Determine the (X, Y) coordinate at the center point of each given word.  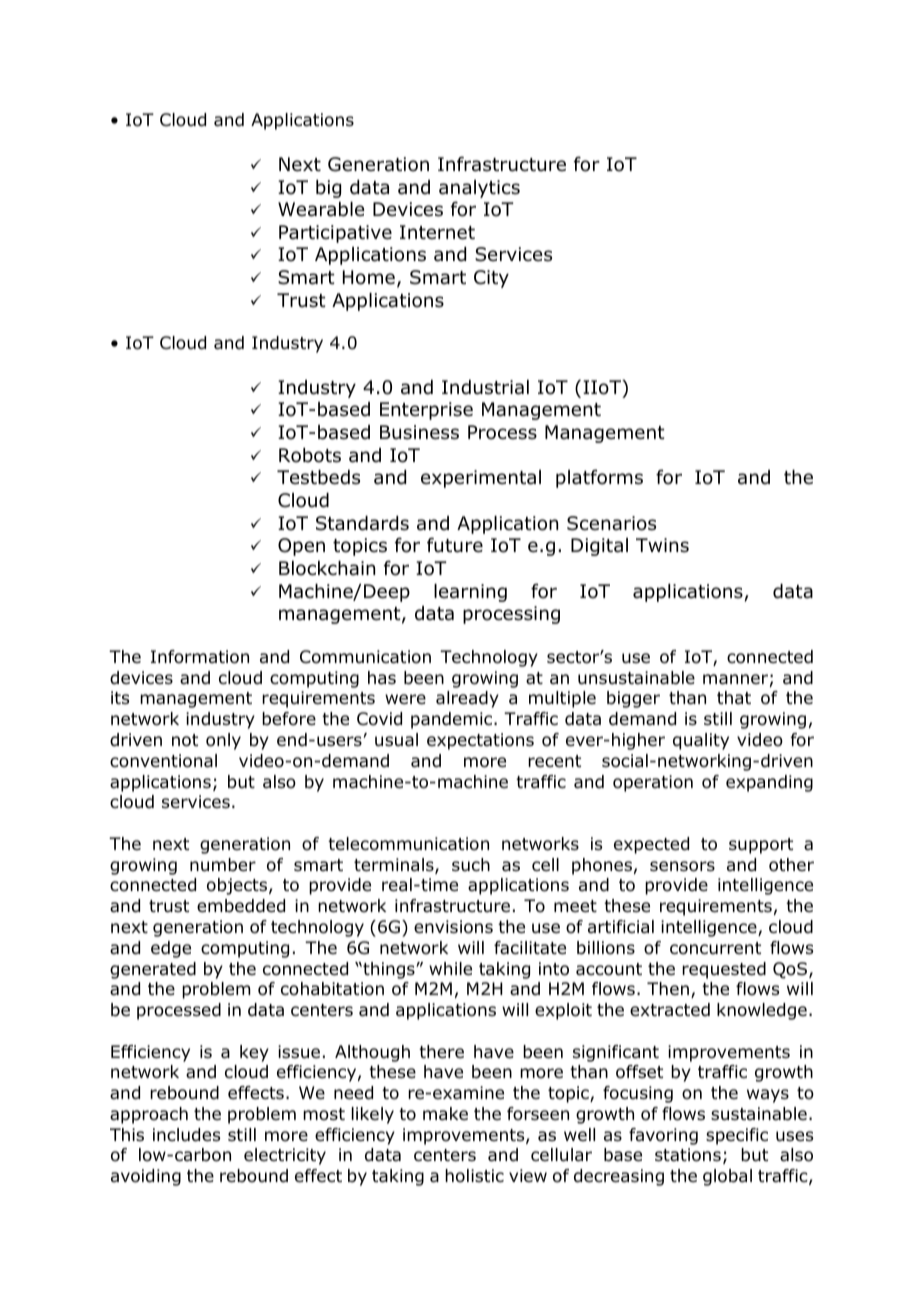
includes (186, 1135)
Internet (437, 232)
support (761, 846)
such (471, 864)
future (455, 545)
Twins (662, 545)
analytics (479, 189)
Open (301, 547)
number (223, 865)
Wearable (321, 209)
